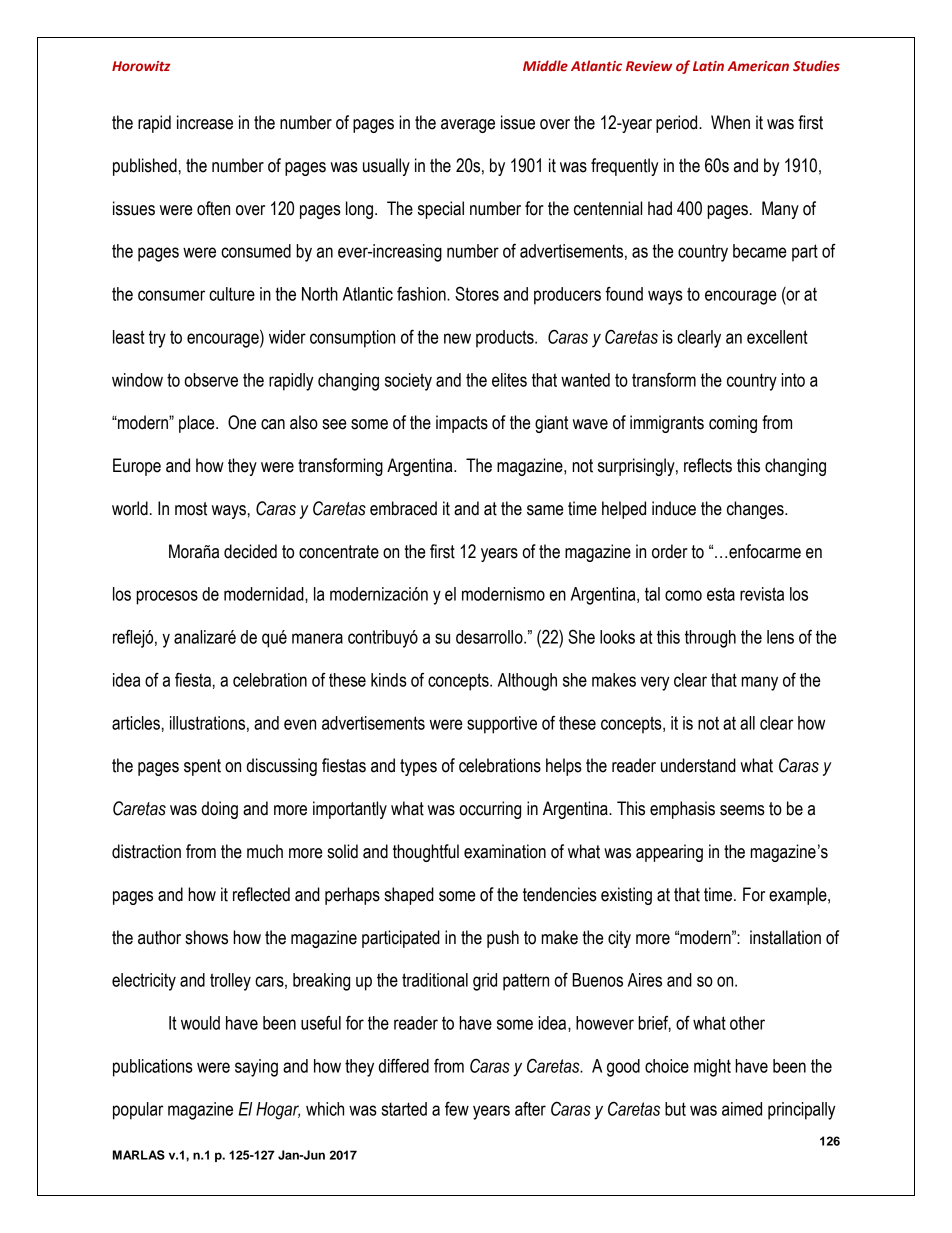 This screenshot has width=952, height=1233. Describe the element at coordinates (256, 1068) in the screenshot. I see `saying` at that location.
